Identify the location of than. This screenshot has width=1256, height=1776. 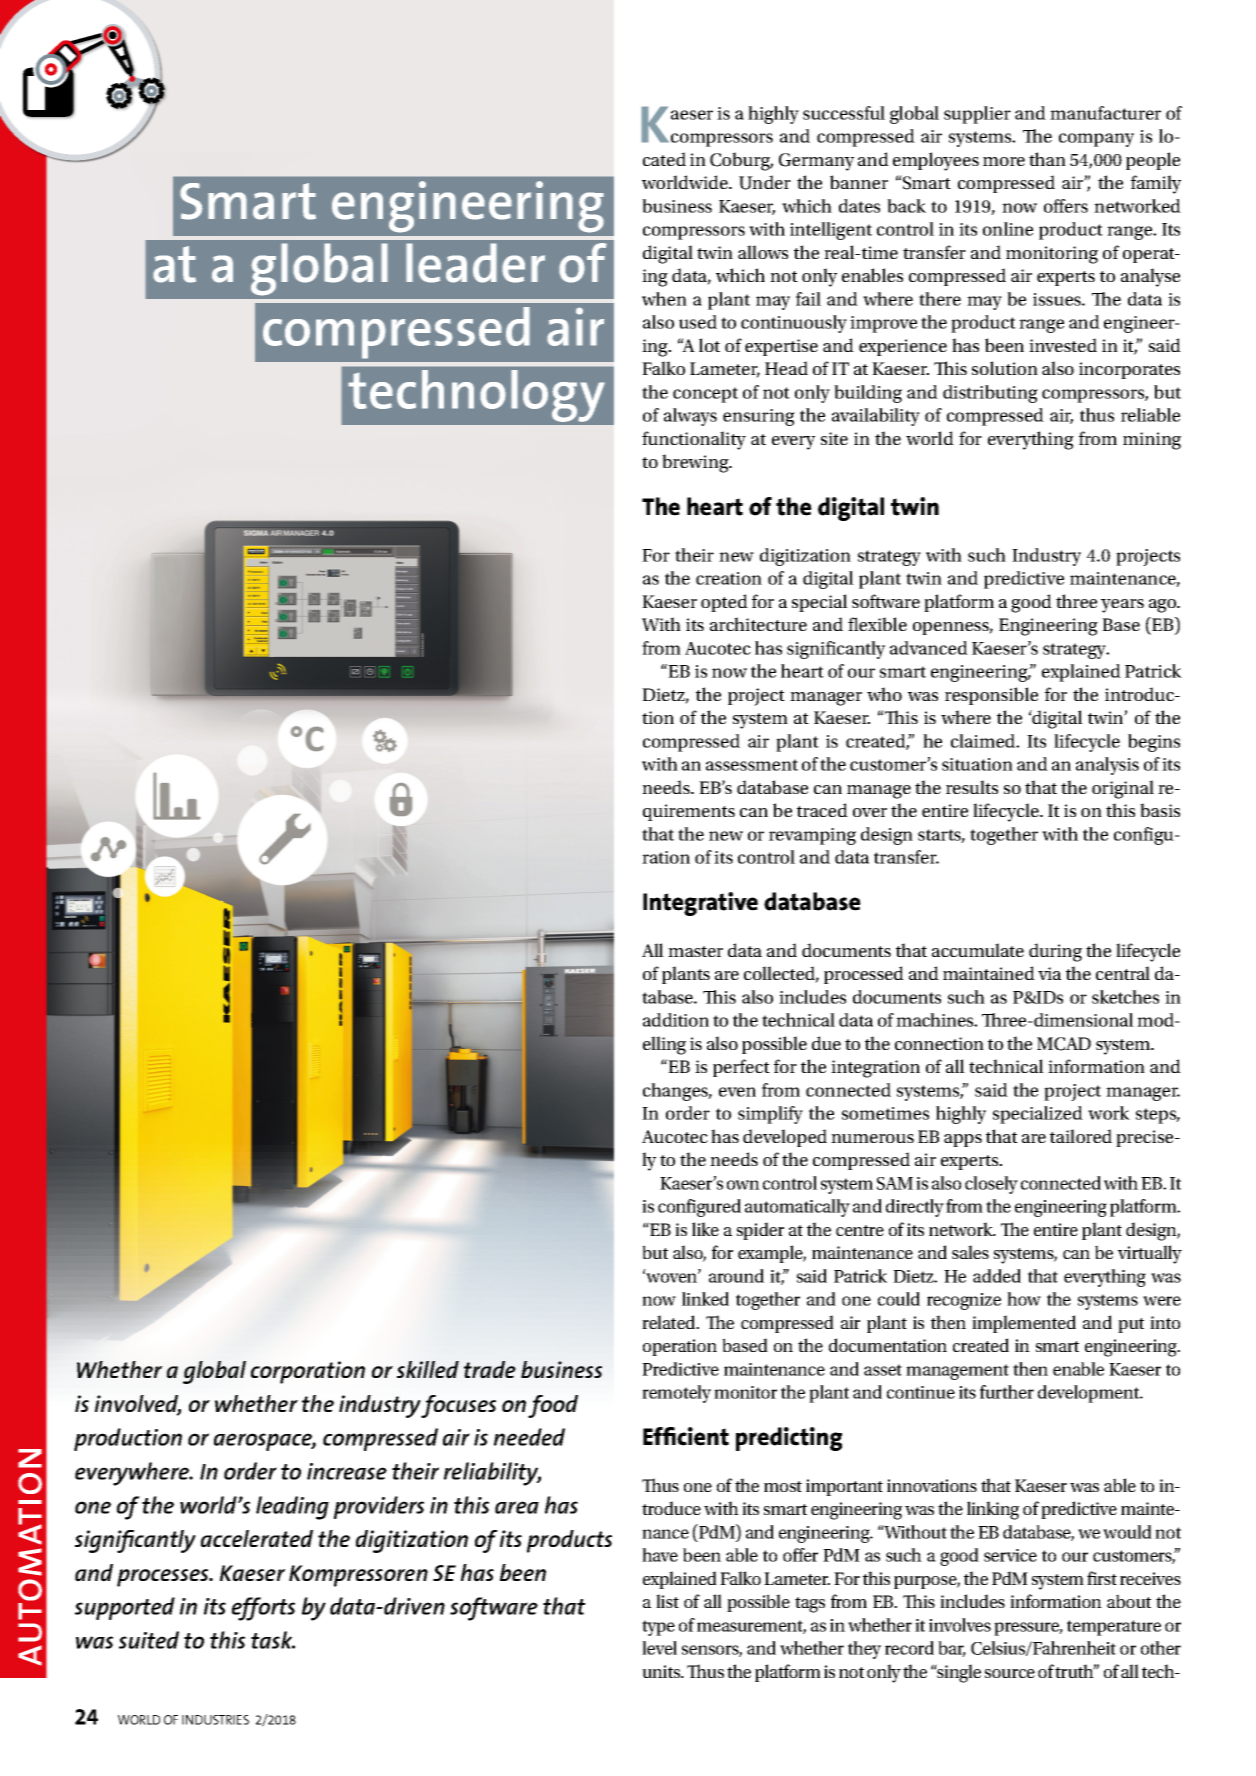
(1047, 159).
